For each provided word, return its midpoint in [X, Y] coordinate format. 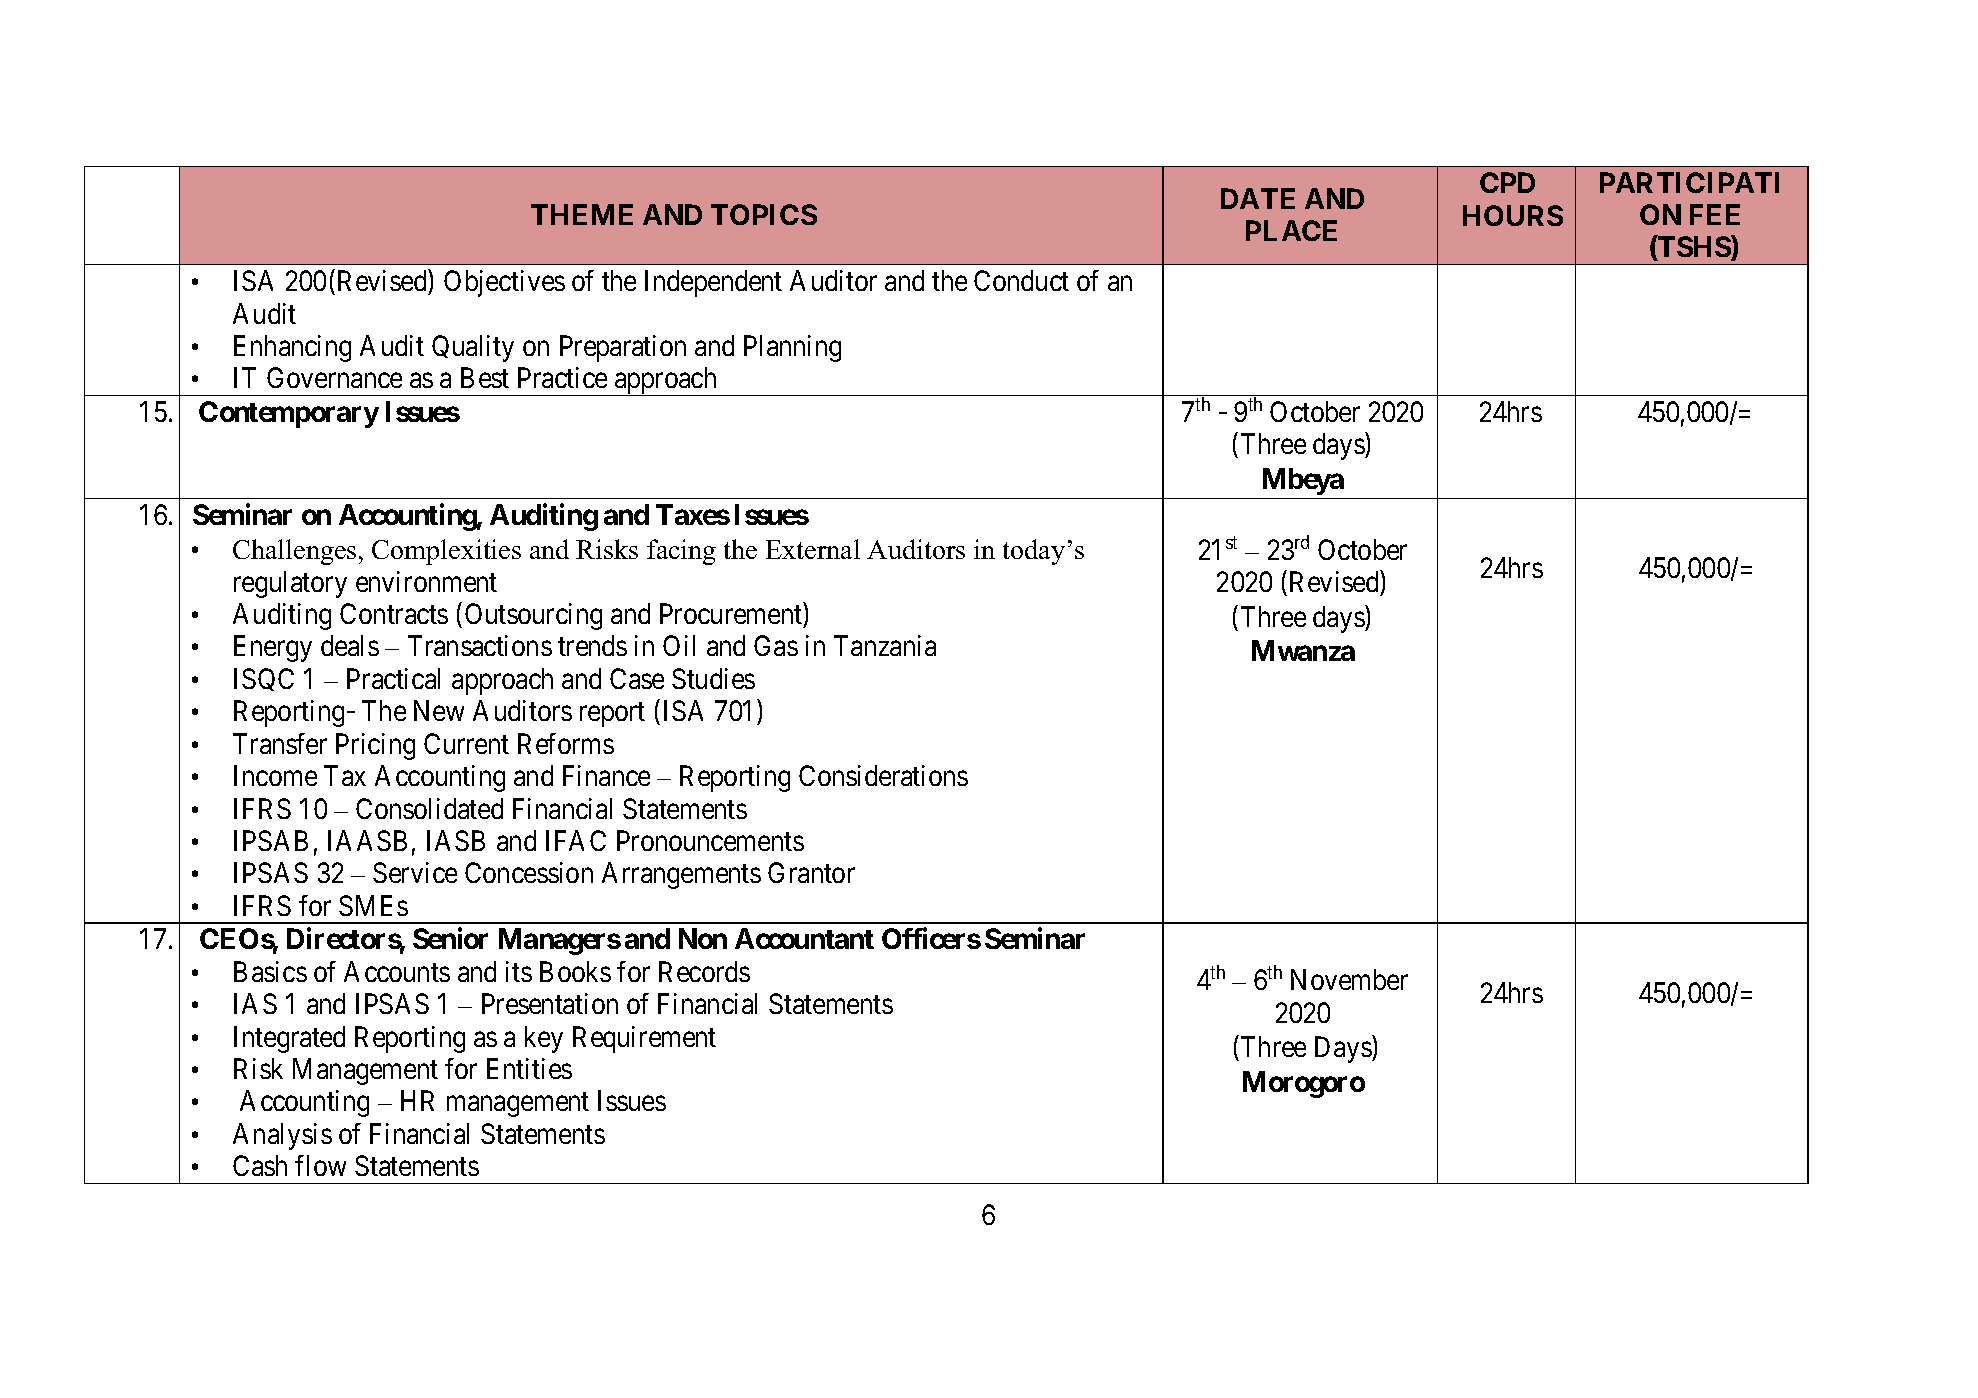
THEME [582, 214]
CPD [1507, 182]
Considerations [883, 775]
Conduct [1021, 280]
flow [320, 1165]
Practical [393, 678]
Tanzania [885, 645]
